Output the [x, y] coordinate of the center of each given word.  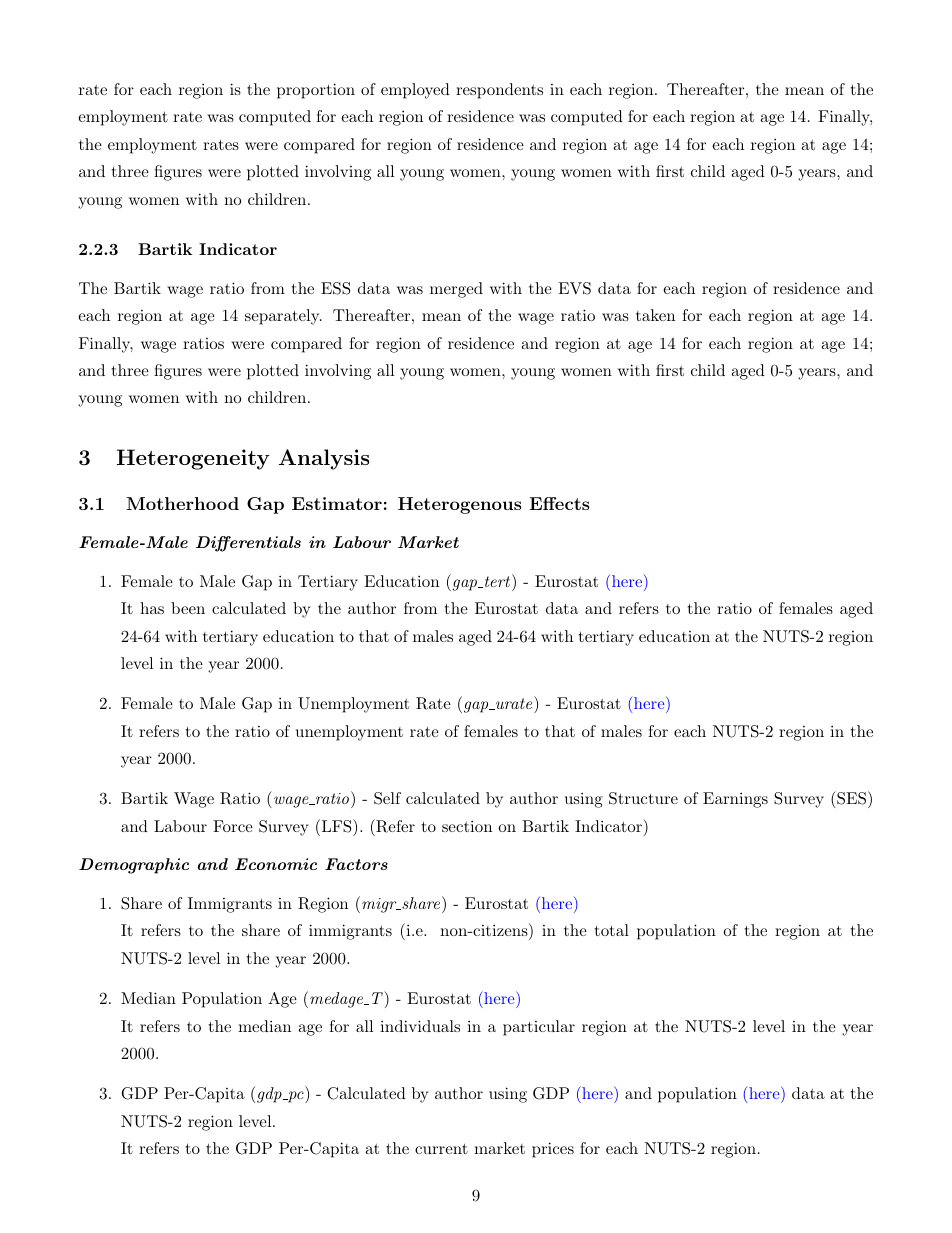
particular [539, 1028]
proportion [316, 91]
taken [655, 315]
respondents [499, 91]
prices [553, 1150]
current [441, 1148]
